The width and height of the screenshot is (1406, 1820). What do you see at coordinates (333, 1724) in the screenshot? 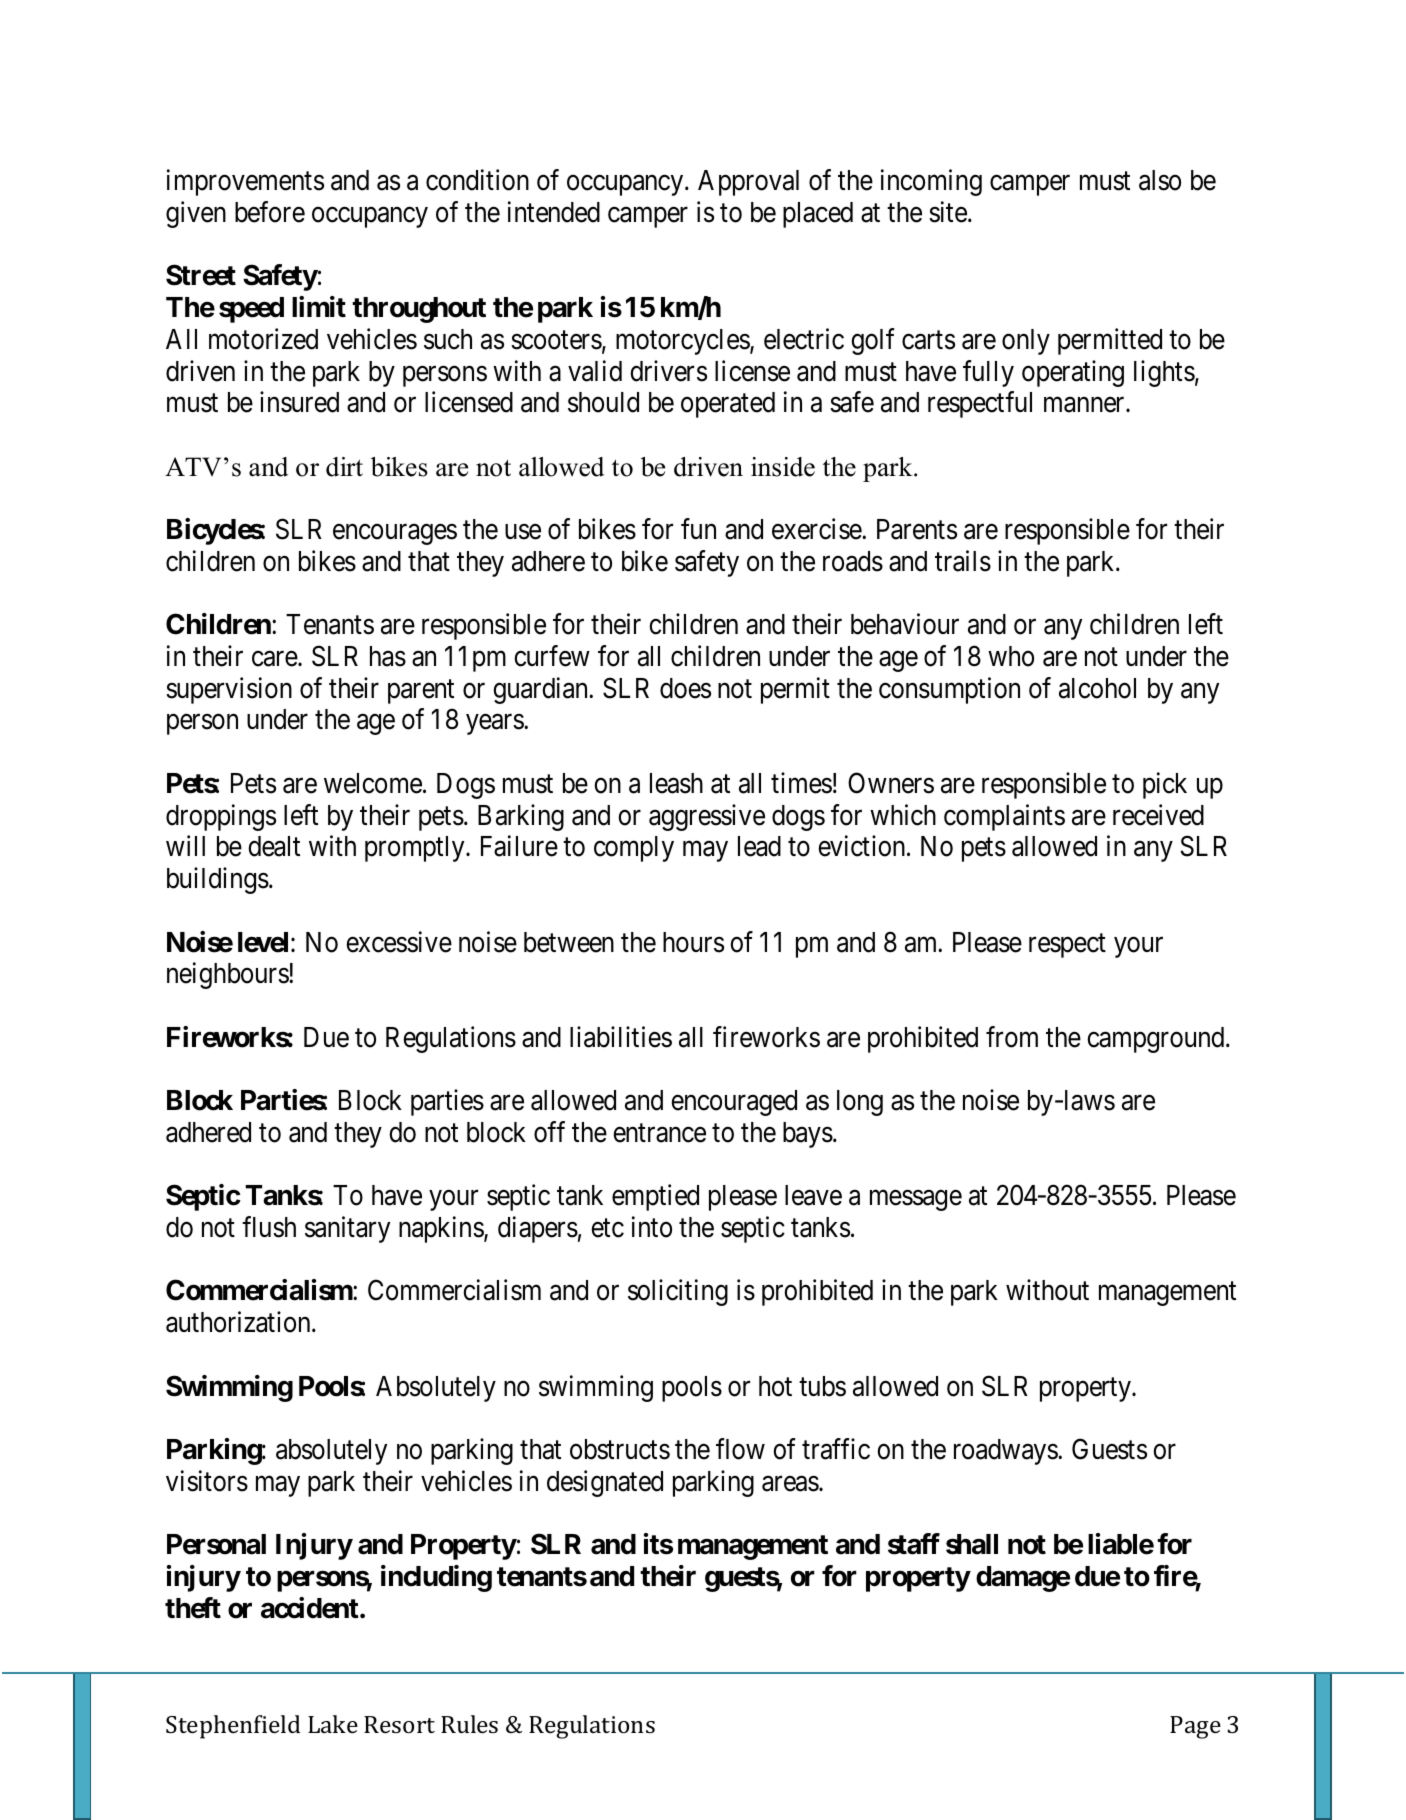
I see `Lake` at bounding box center [333, 1724].
